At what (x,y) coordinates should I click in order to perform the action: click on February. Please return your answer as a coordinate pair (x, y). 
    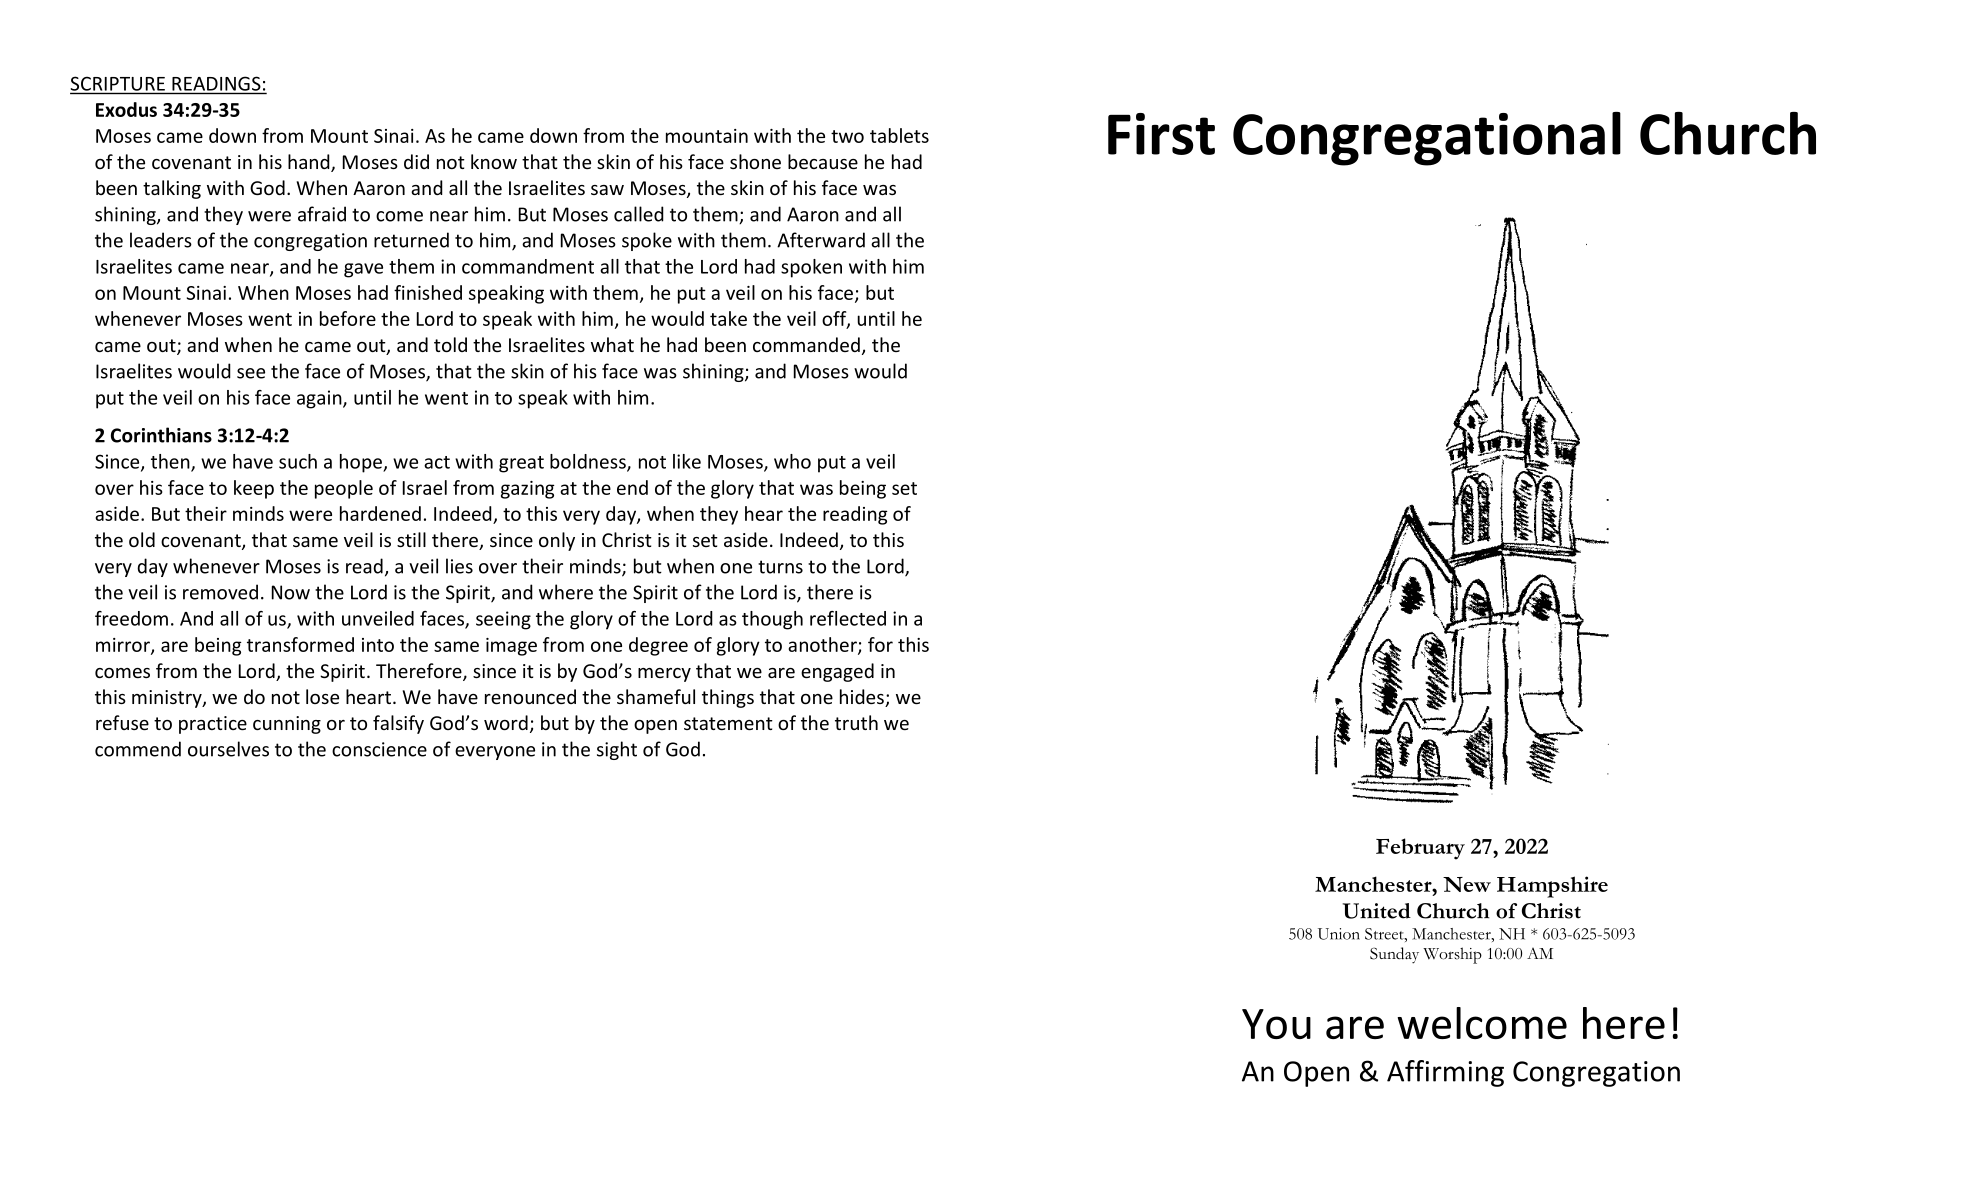
    Looking at the image, I should click on (1420, 849).
